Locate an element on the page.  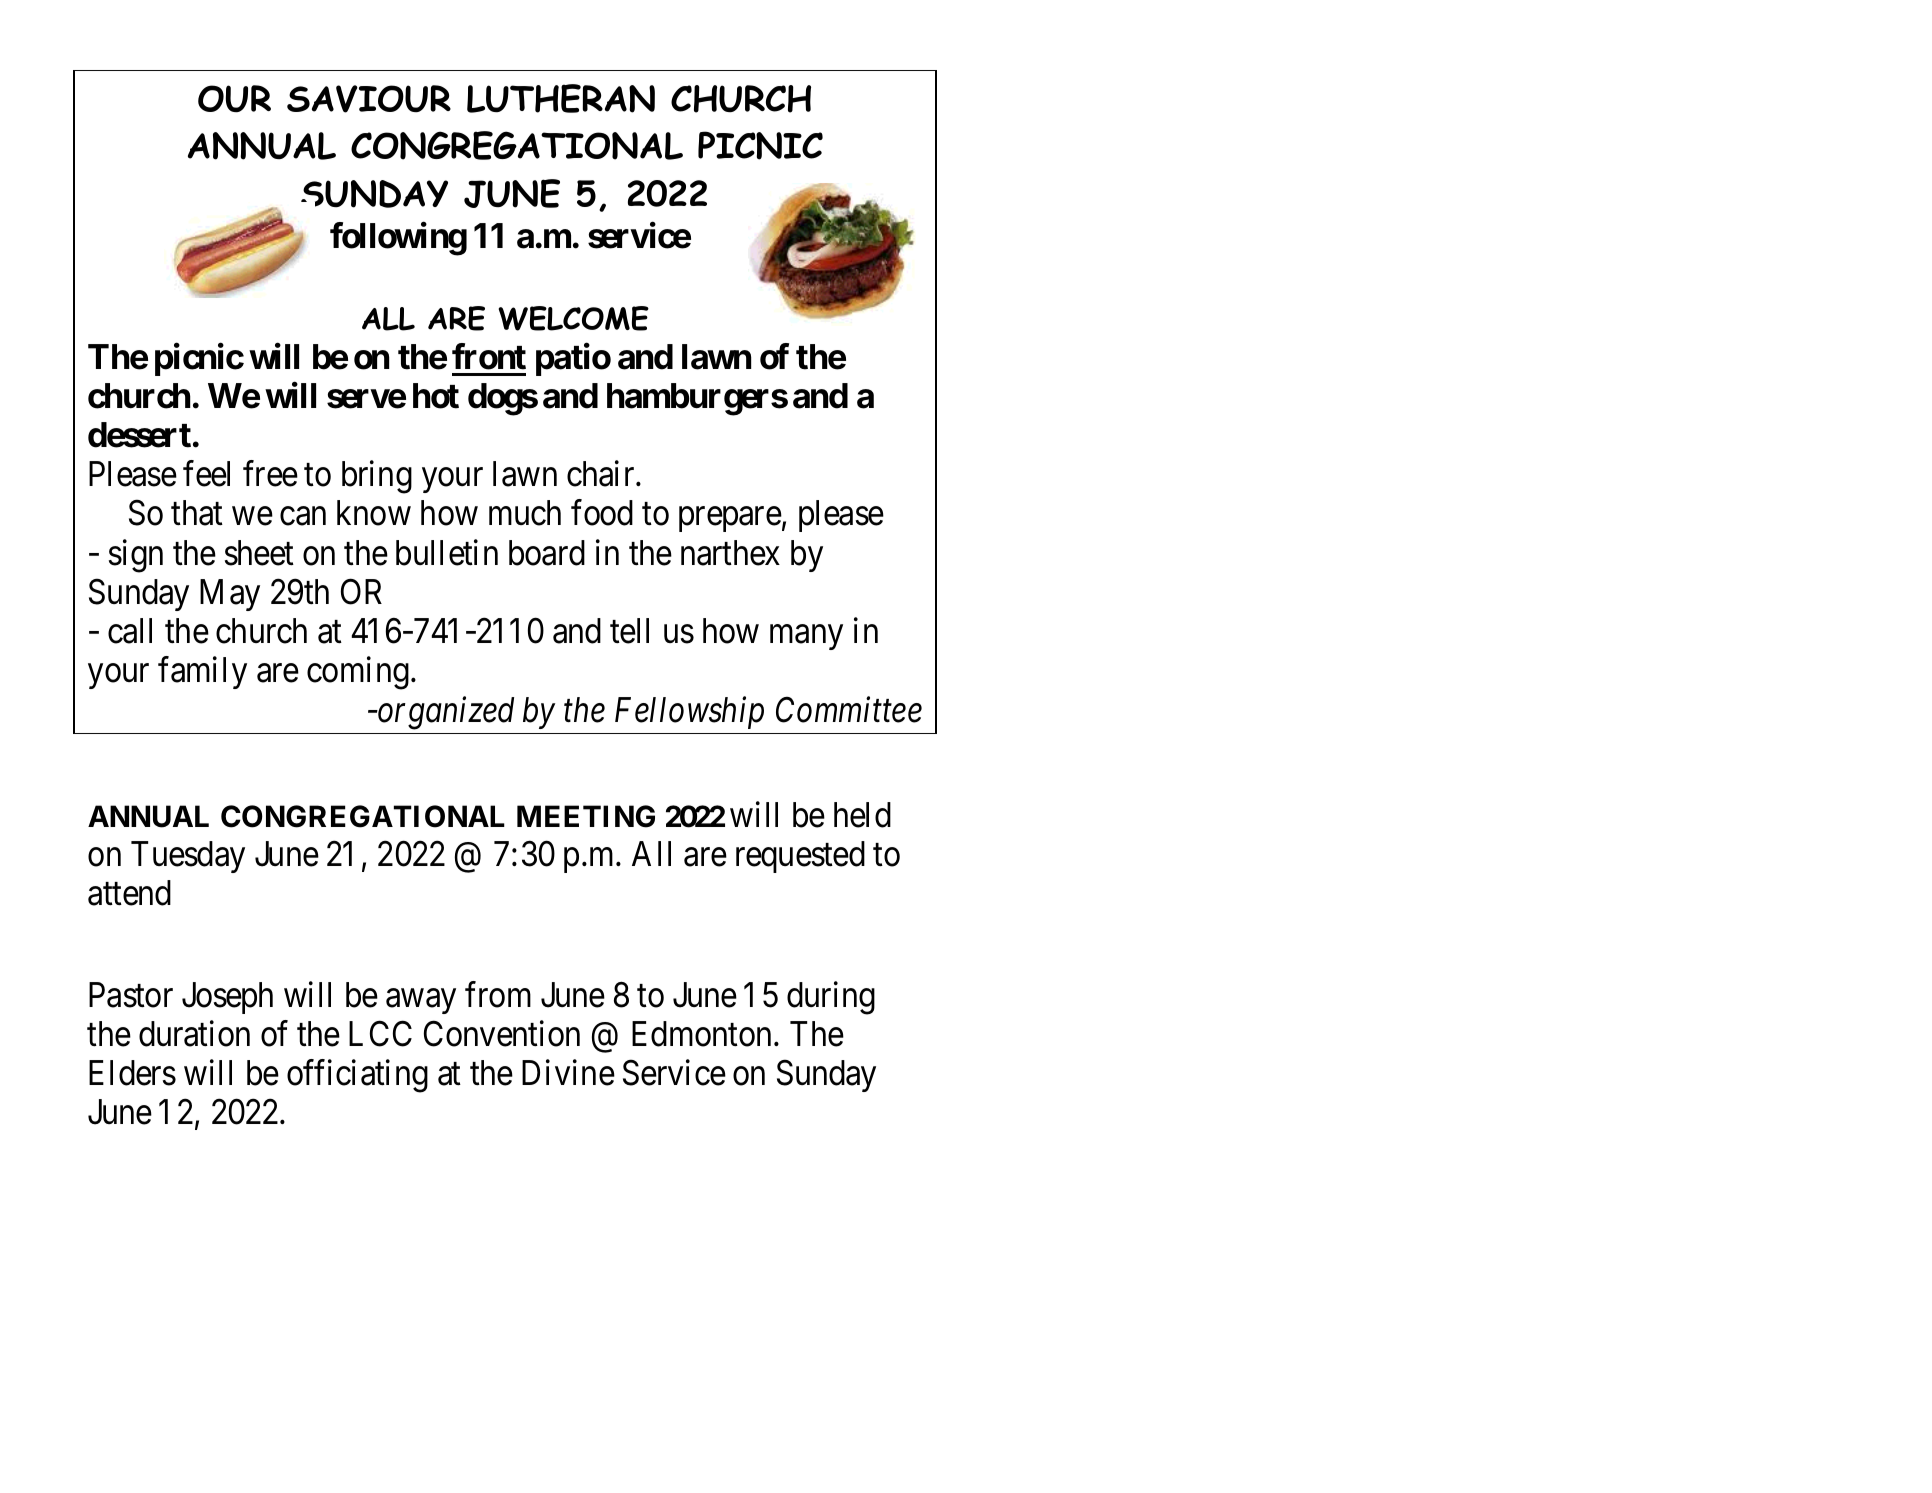
SAVIOUR is located at coordinates (369, 99).
